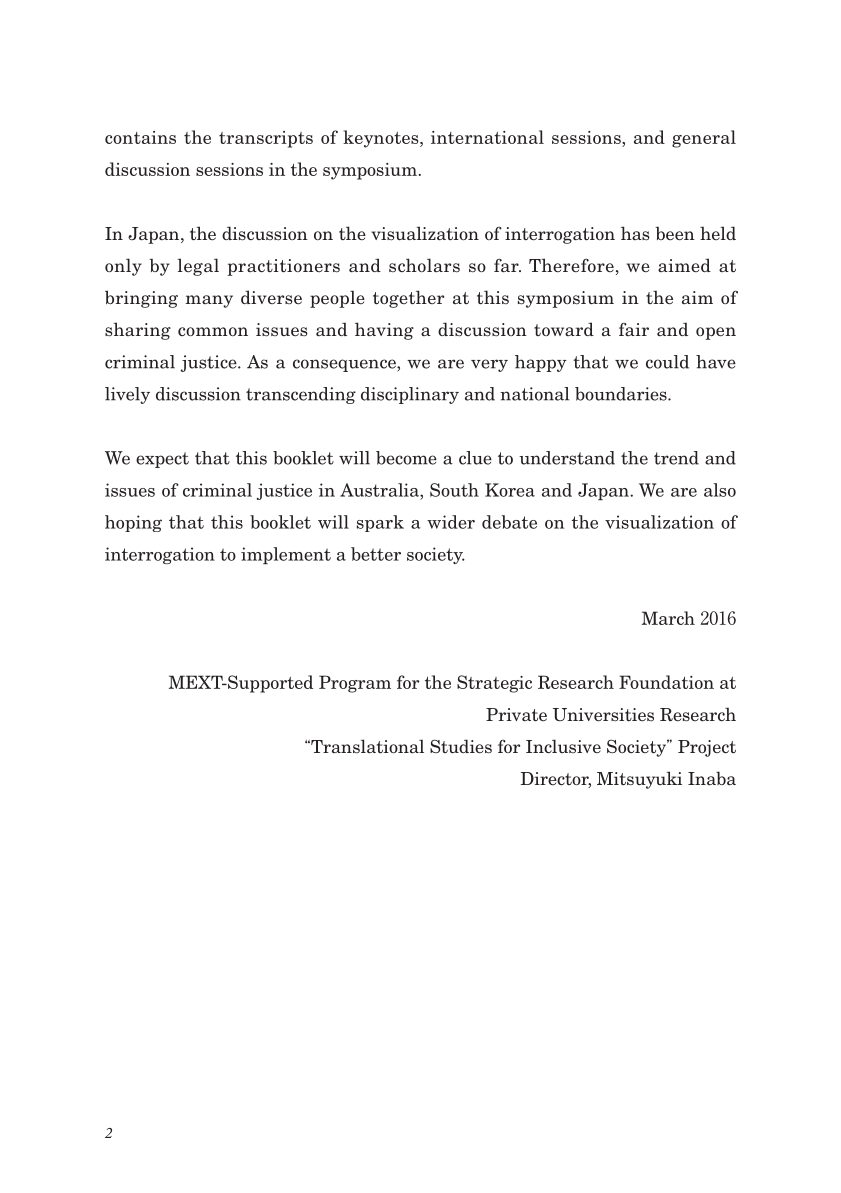 The height and width of the image is (1193, 841). What do you see at coordinates (140, 137) in the image?
I see `contains` at bounding box center [140, 137].
